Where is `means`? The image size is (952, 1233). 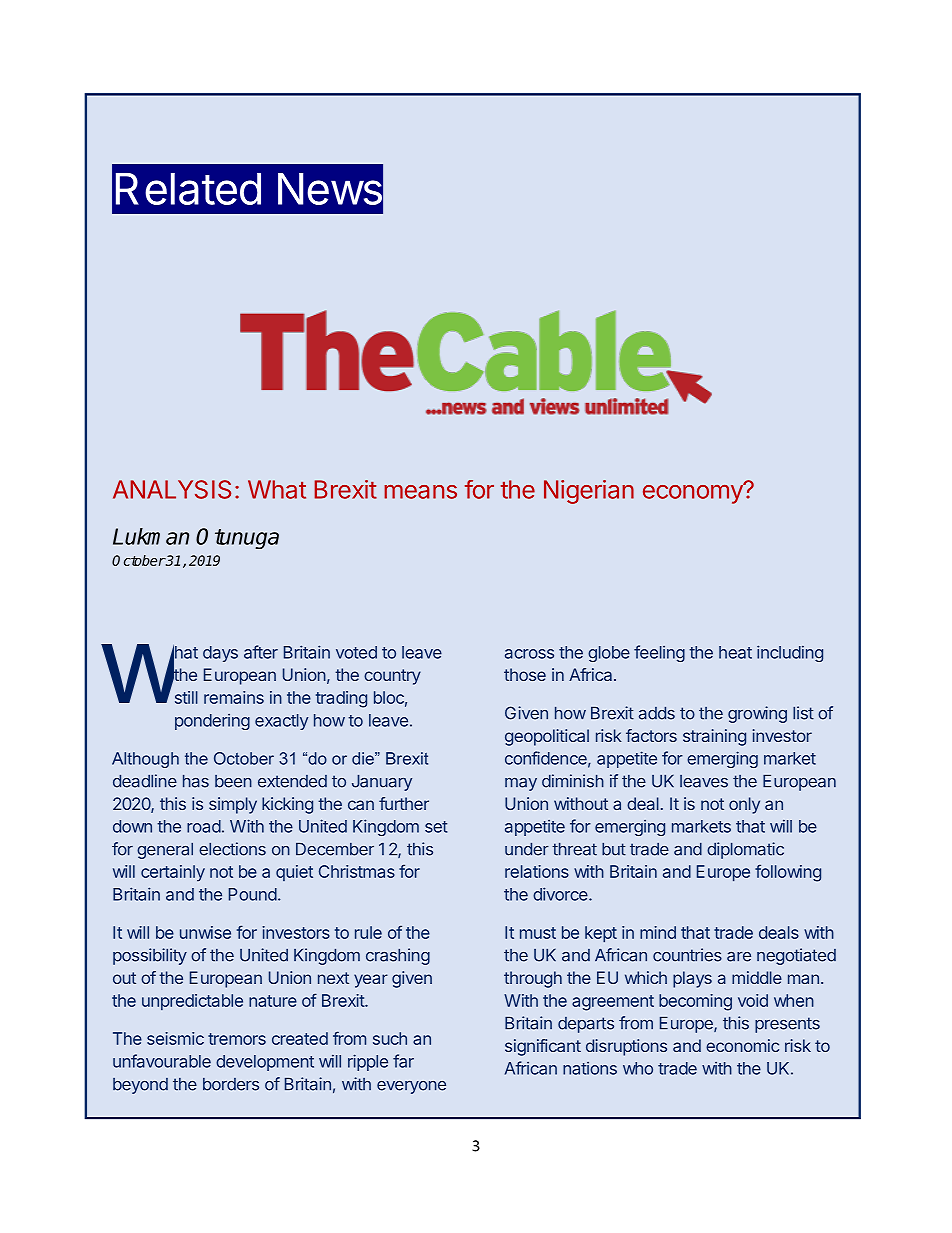
means is located at coordinates (420, 492).
